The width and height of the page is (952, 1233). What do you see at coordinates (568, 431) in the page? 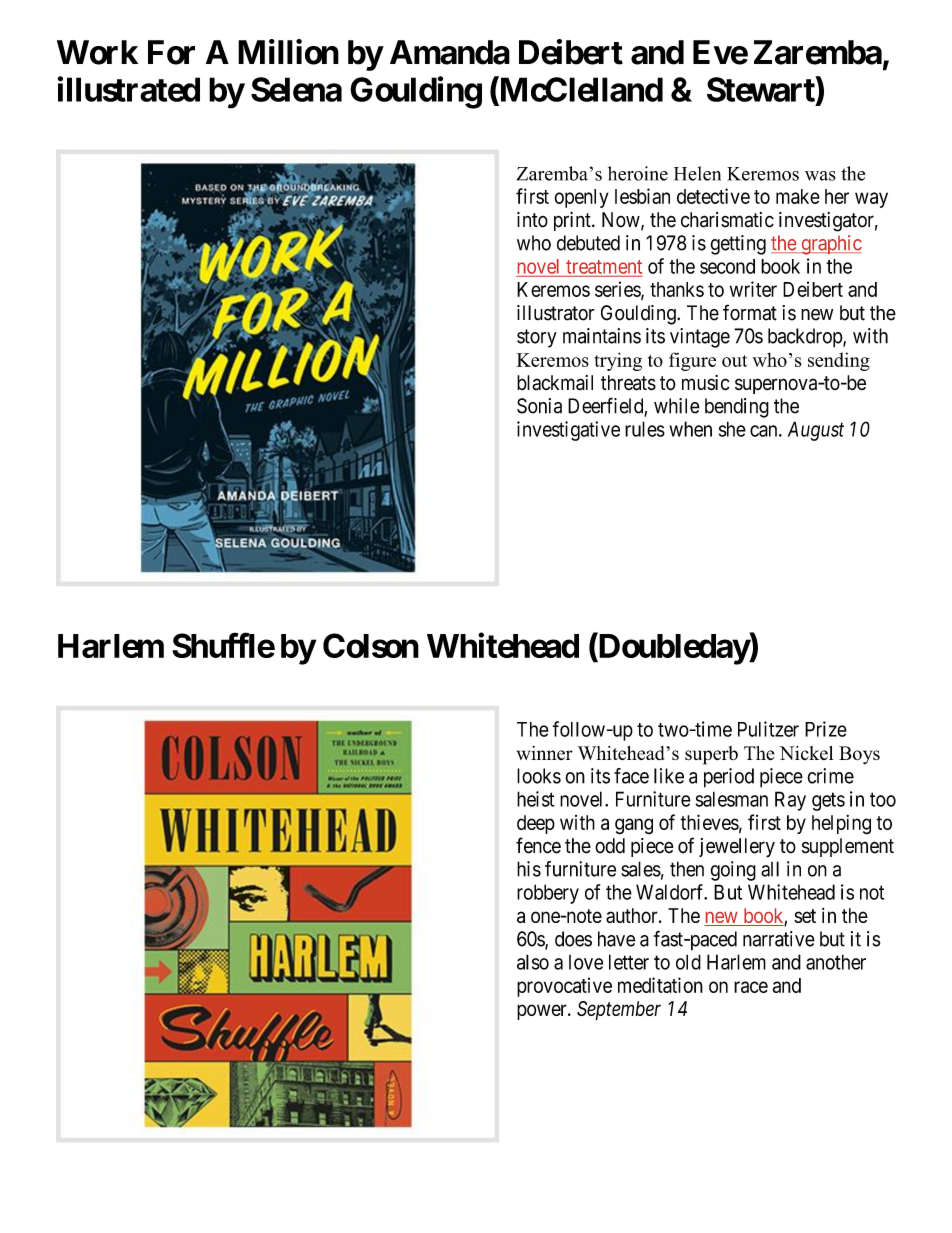
I see `investigative` at bounding box center [568, 431].
